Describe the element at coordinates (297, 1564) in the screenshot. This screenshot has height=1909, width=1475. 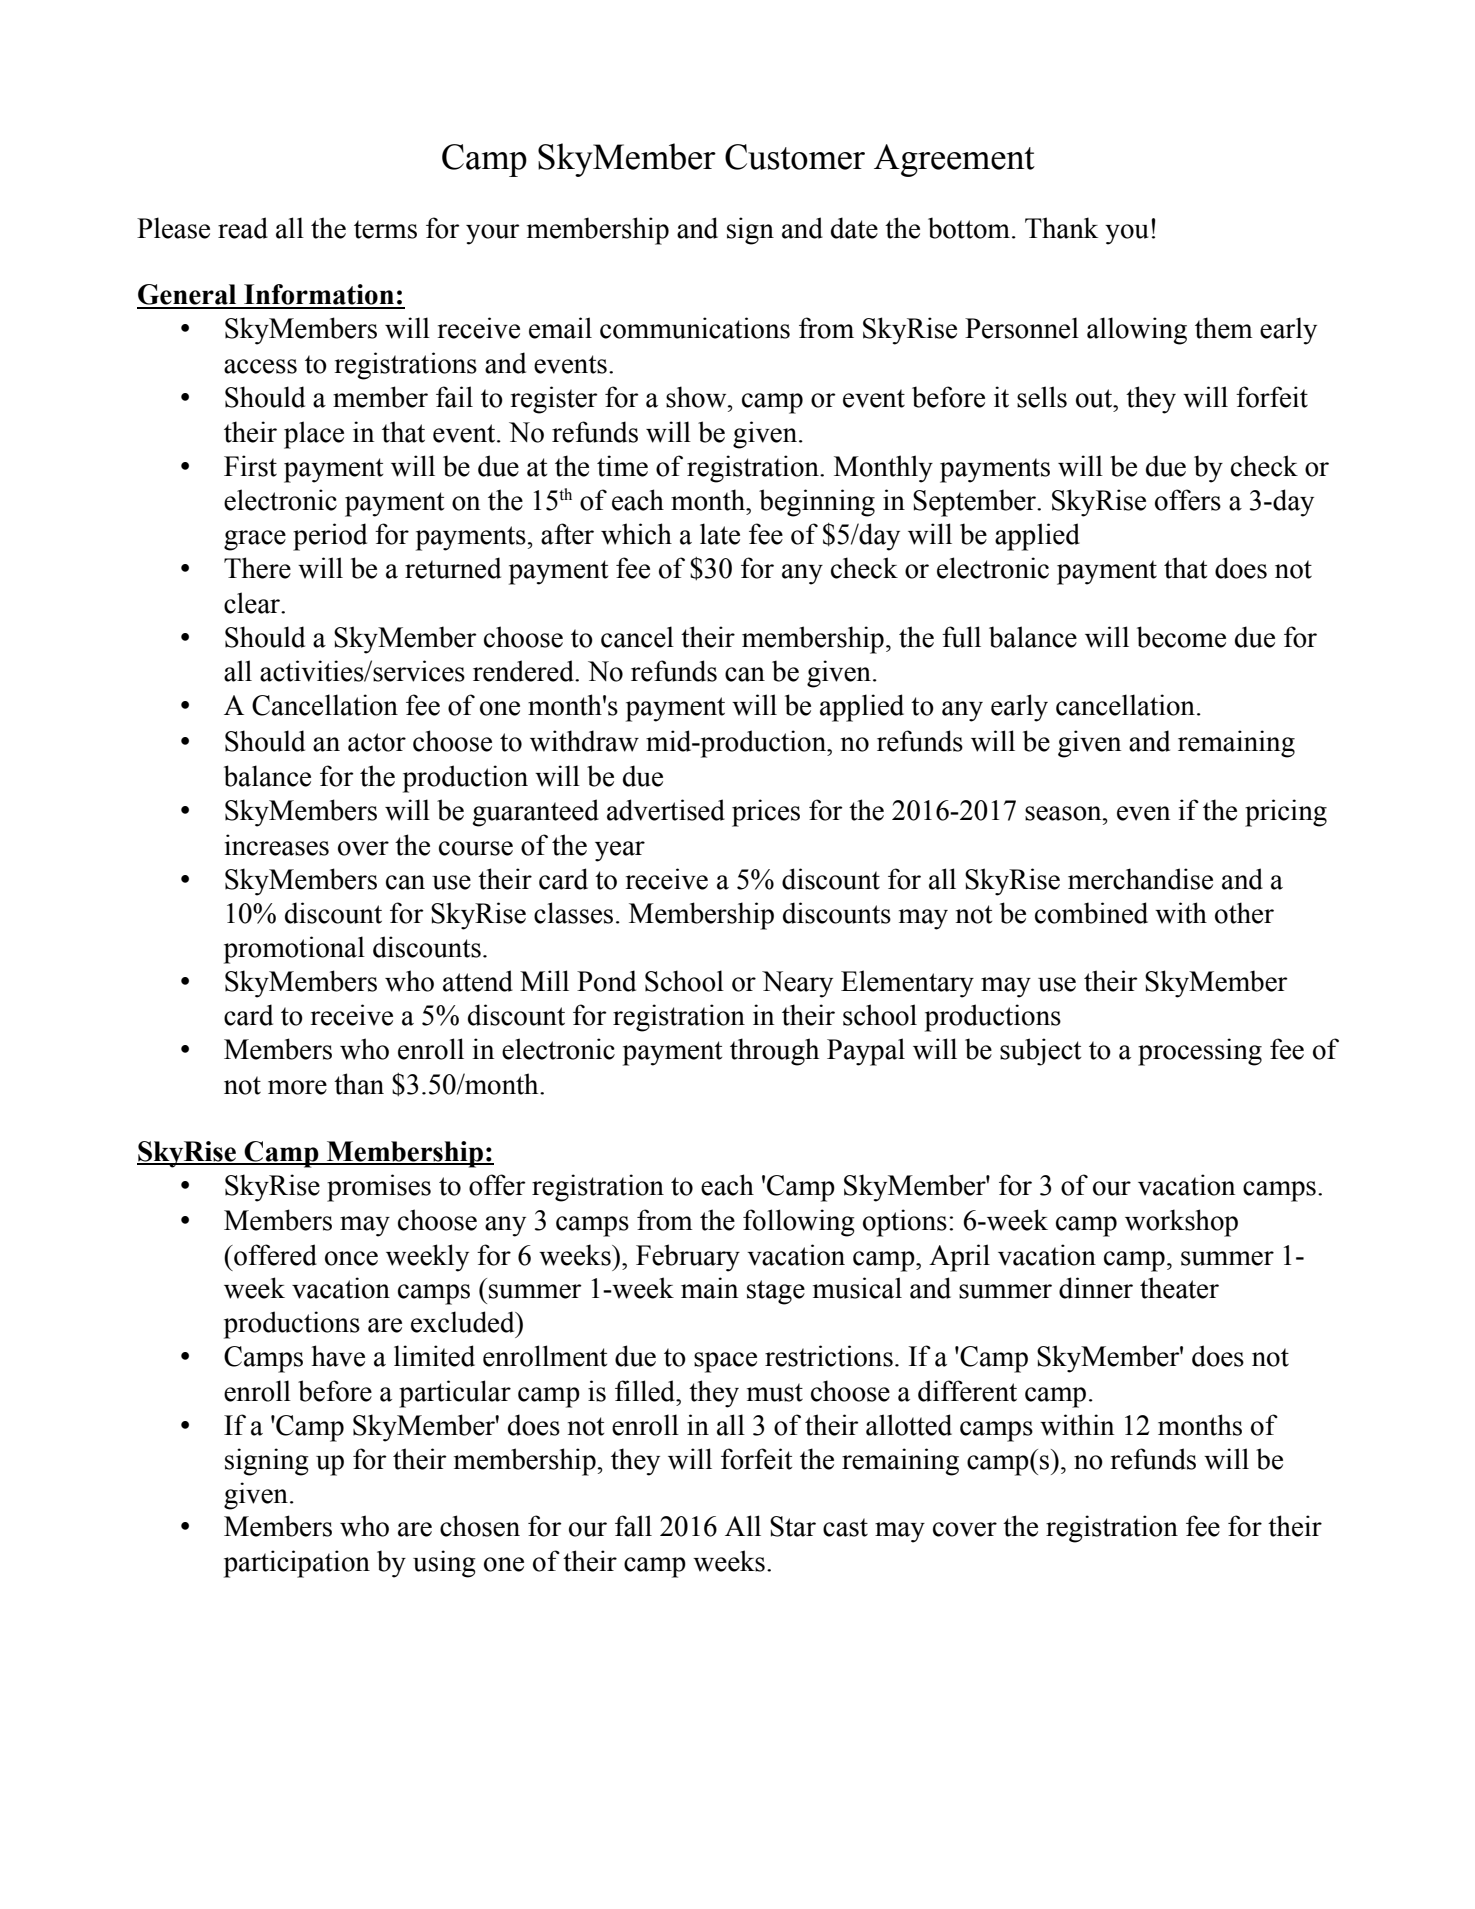
I see `participation` at that location.
